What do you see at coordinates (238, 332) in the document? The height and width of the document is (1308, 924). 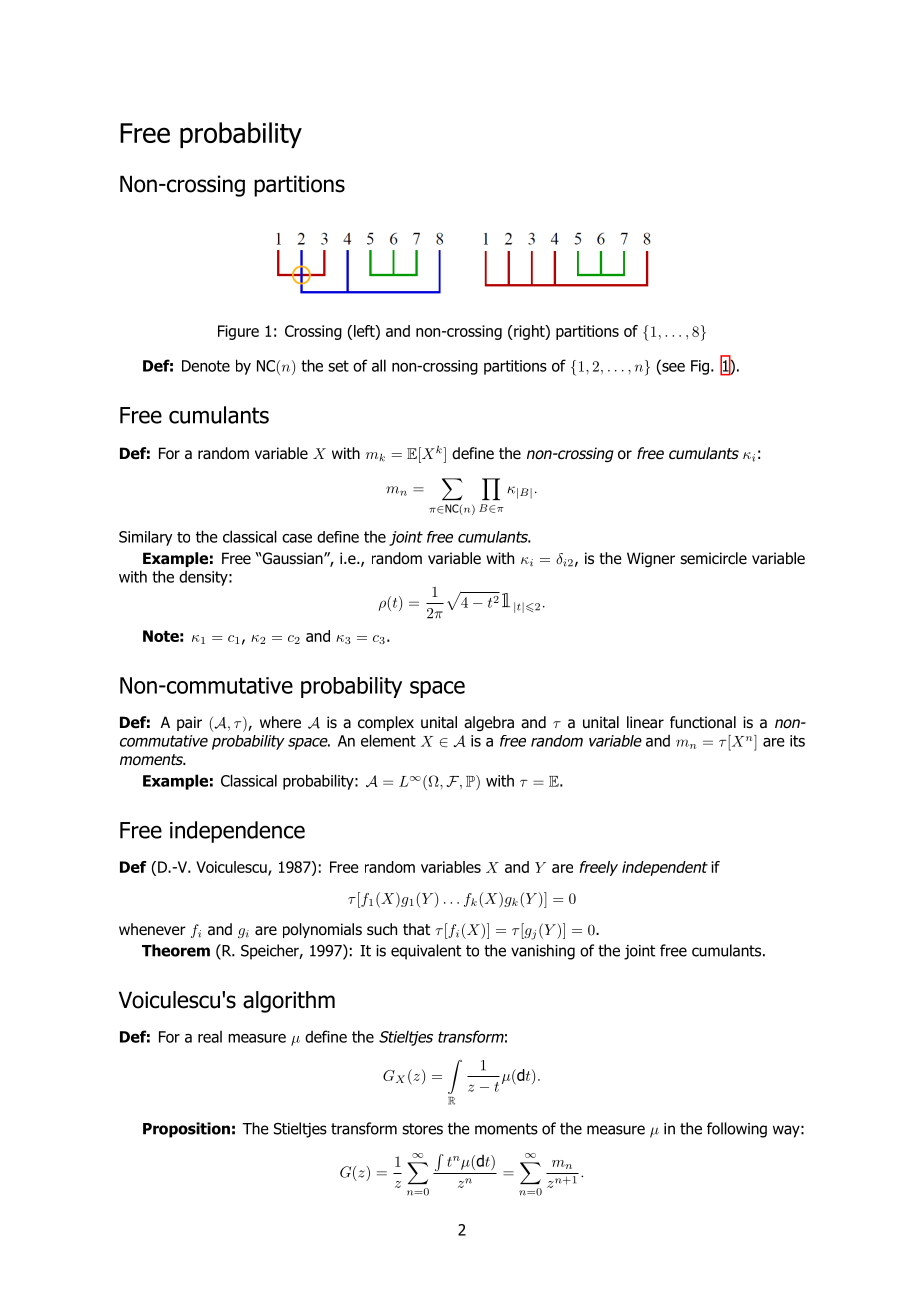 I see `Figure` at bounding box center [238, 332].
